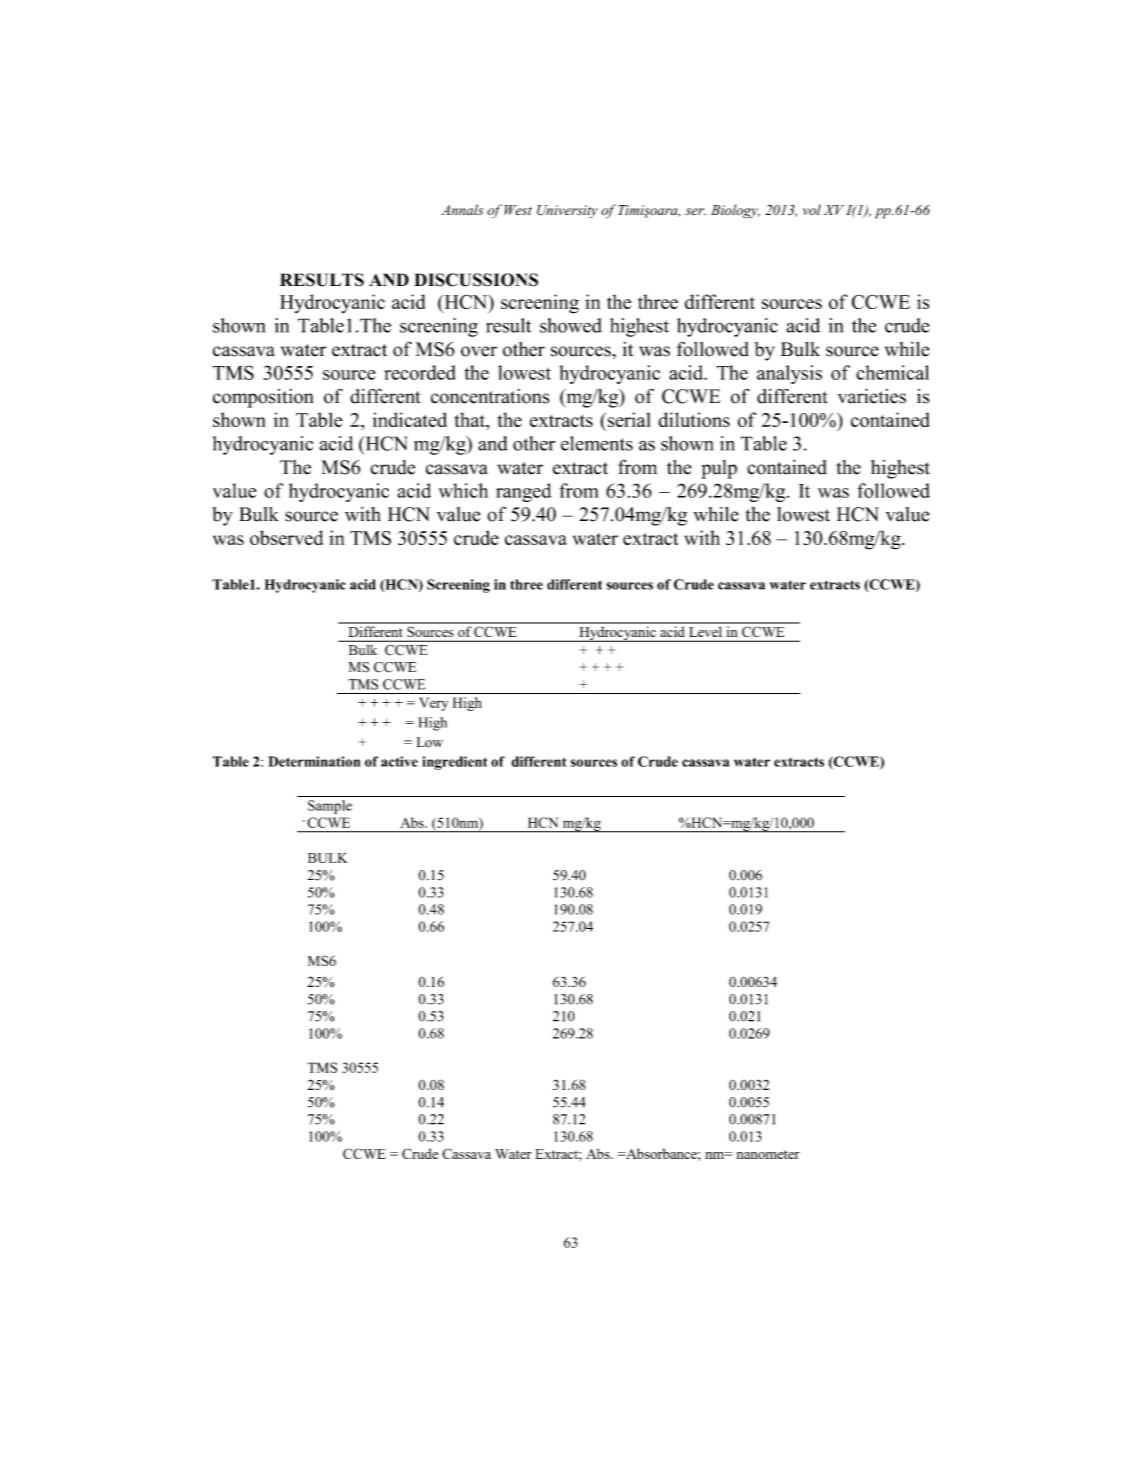  What do you see at coordinates (314, 761) in the screenshot?
I see `Determination` at bounding box center [314, 761].
